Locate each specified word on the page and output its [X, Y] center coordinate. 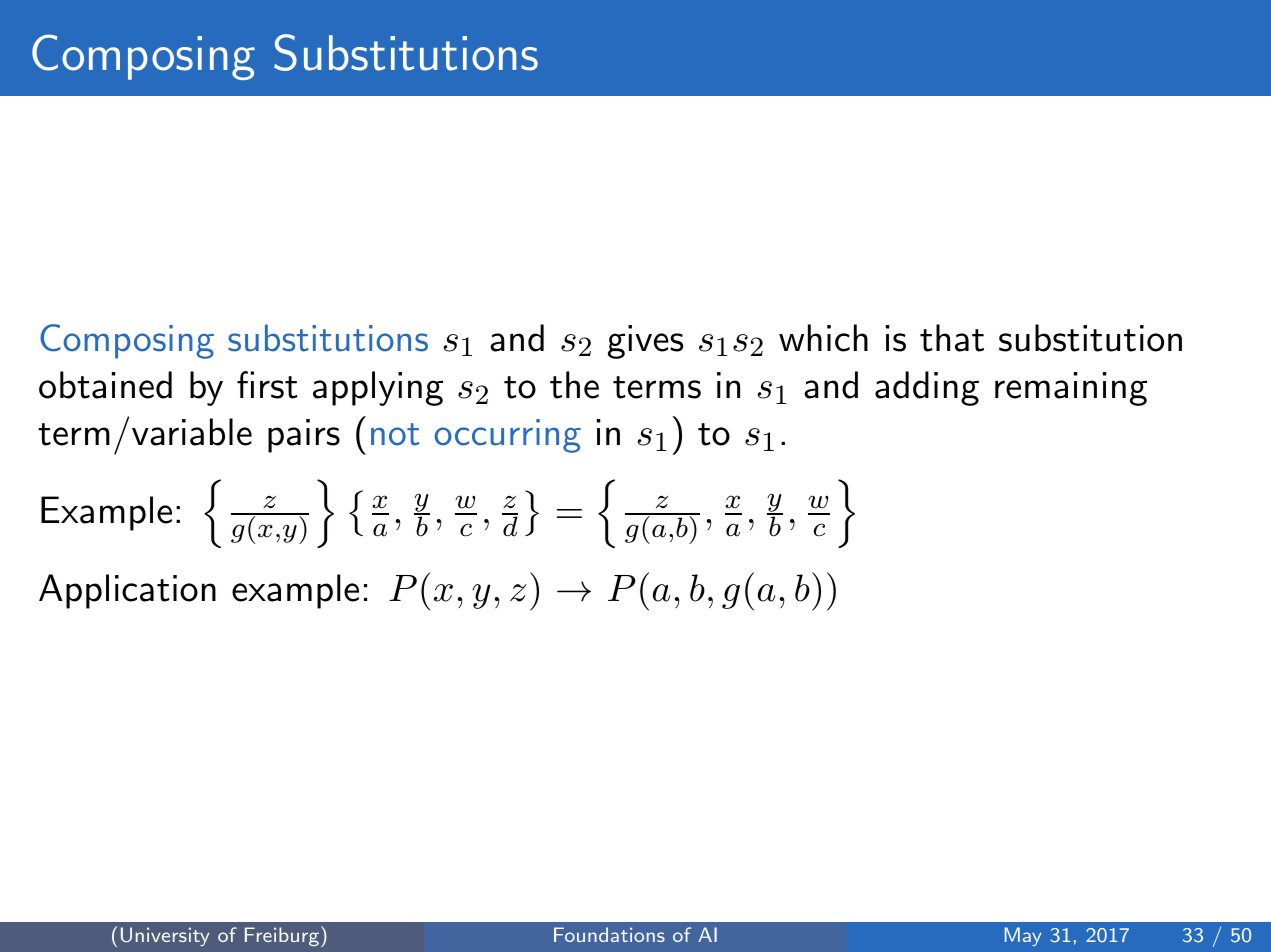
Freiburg [282, 936]
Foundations [609, 934]
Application [127, 591]
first [267, 385]
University [165, 936]
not [395, 434]
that [952, 338]
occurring [507, 436]
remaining [1071, 389]
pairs [304, 436]
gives [645, 342]
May [1023, 936]
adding [927, 388]
